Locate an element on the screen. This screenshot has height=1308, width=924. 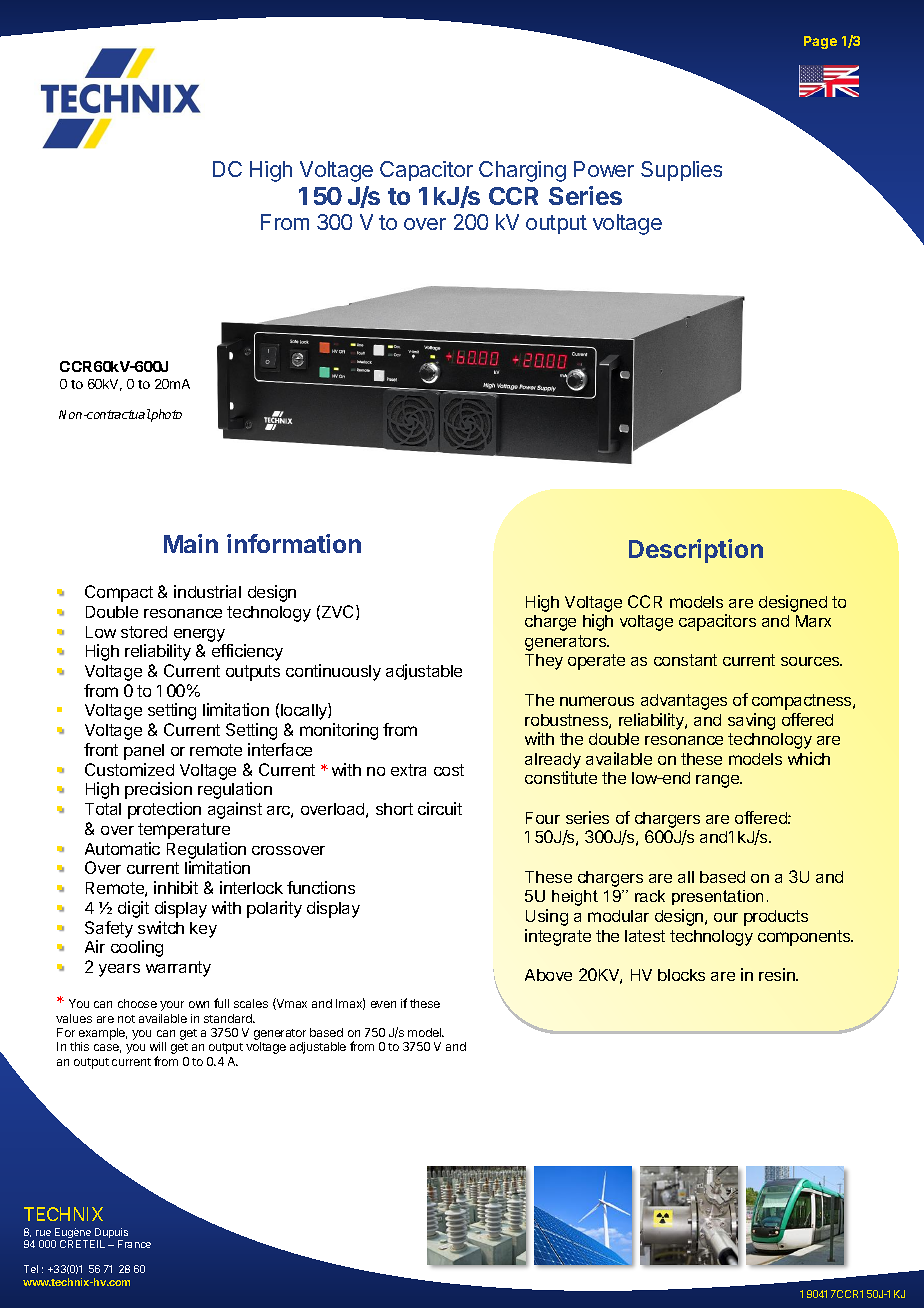
France is located at coordinates (134, 1244).
